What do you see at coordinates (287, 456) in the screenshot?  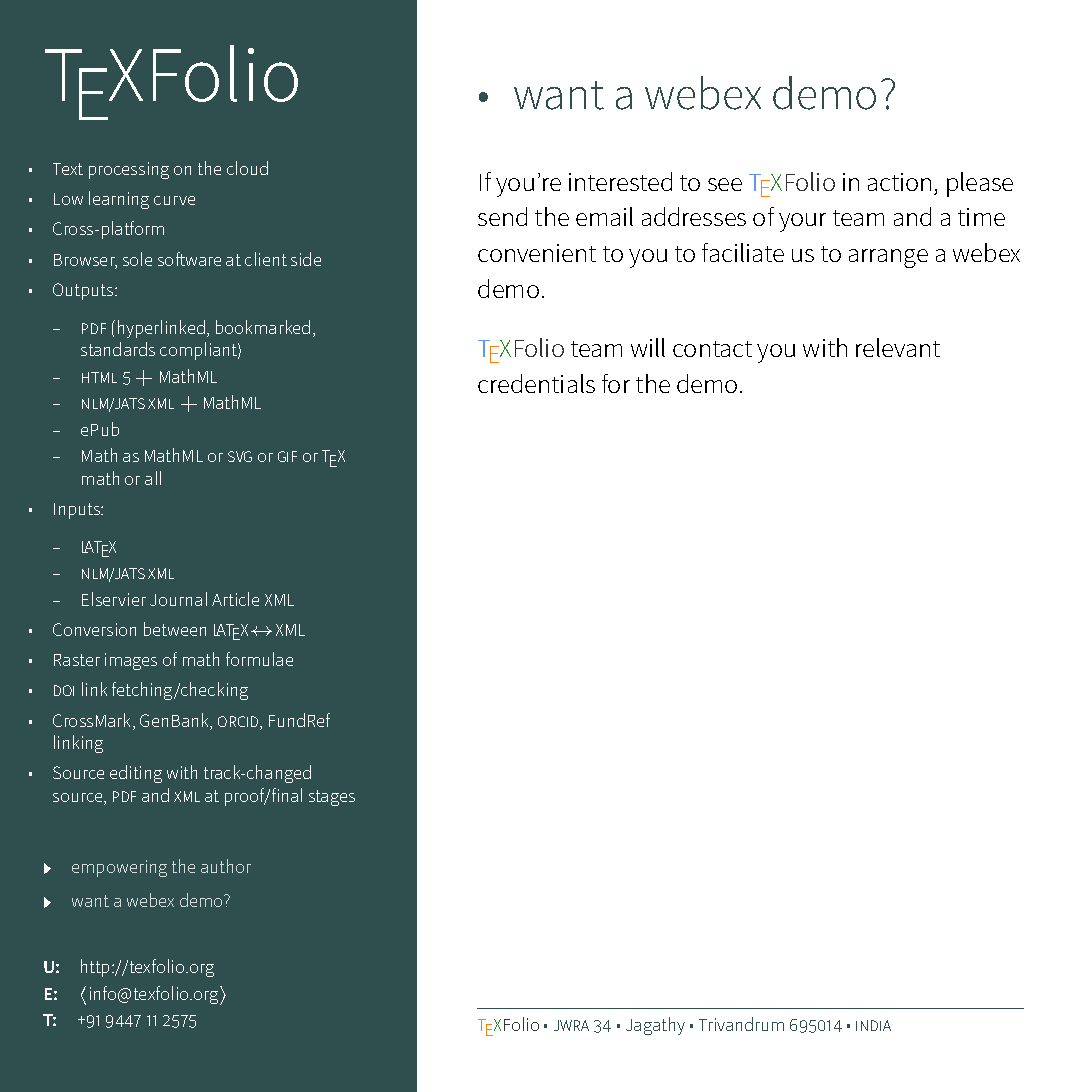 I see `GIF` at bounding box center [287, 456].
